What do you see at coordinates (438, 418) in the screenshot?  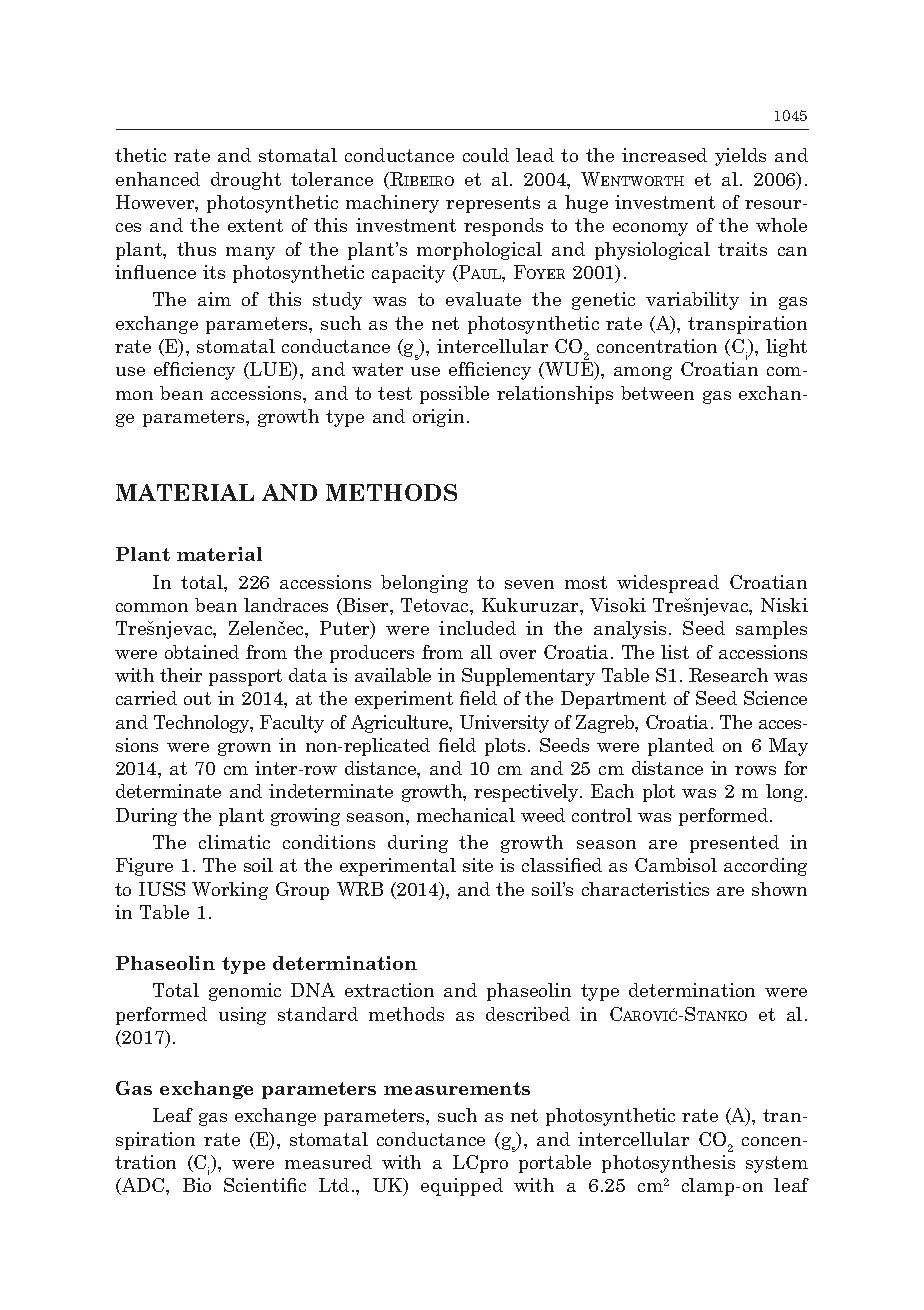 I see `origin` at bounding box center [438, 418].
